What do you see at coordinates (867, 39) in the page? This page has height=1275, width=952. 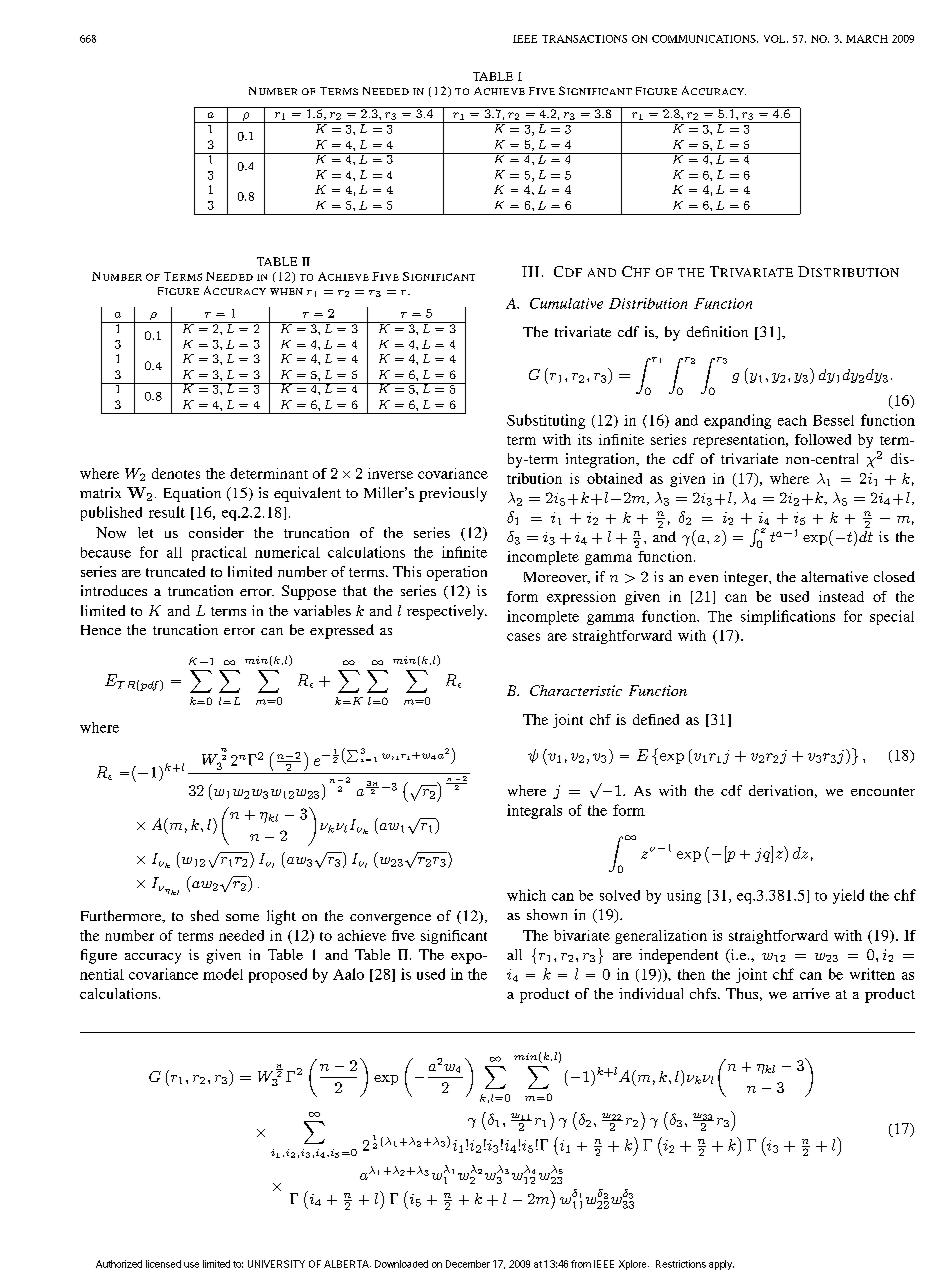 I see `MARCH` at bounding box center [867, 39].
